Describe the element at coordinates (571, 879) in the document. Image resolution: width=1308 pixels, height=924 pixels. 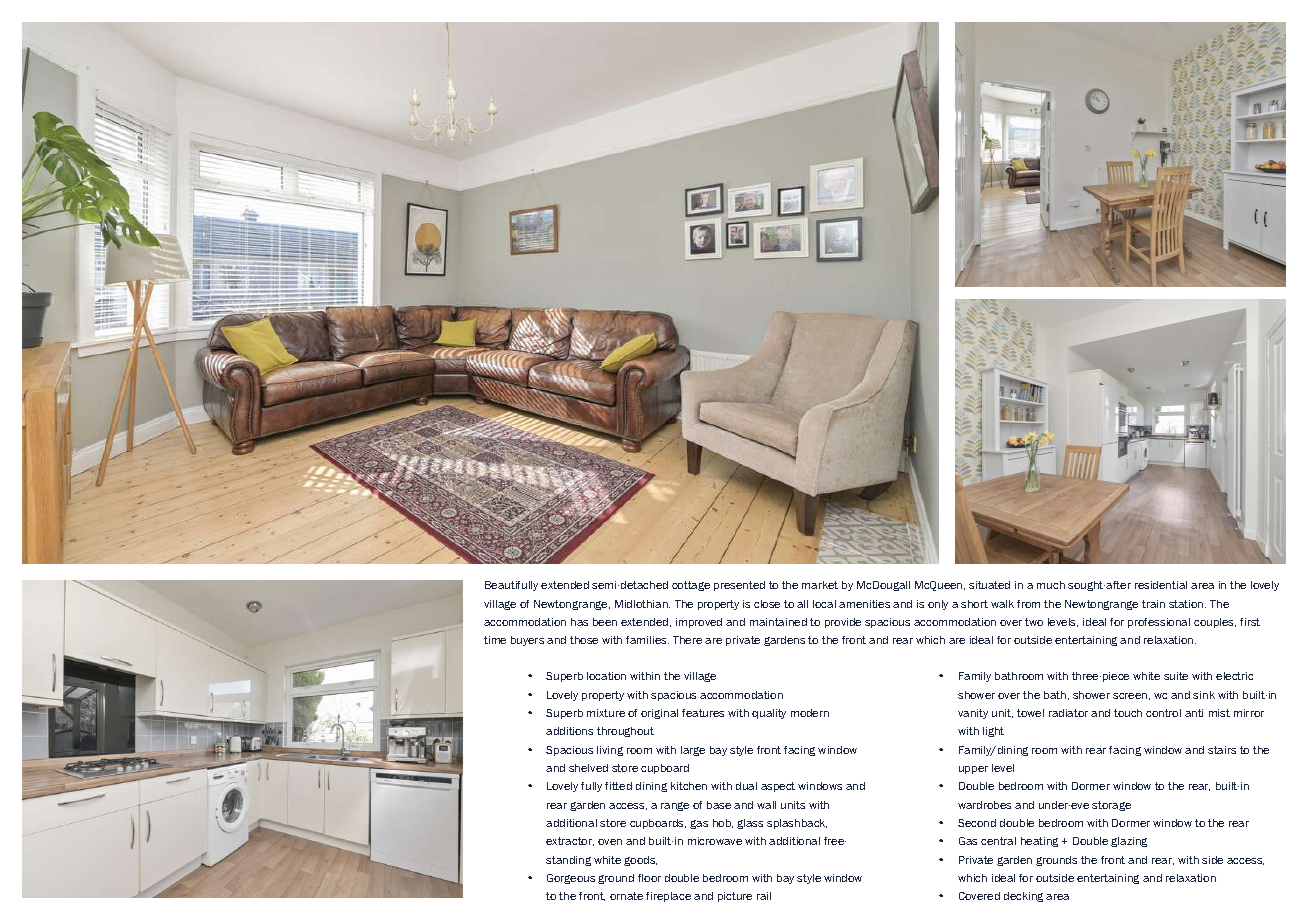
I see `Gorgeous` at that location.
